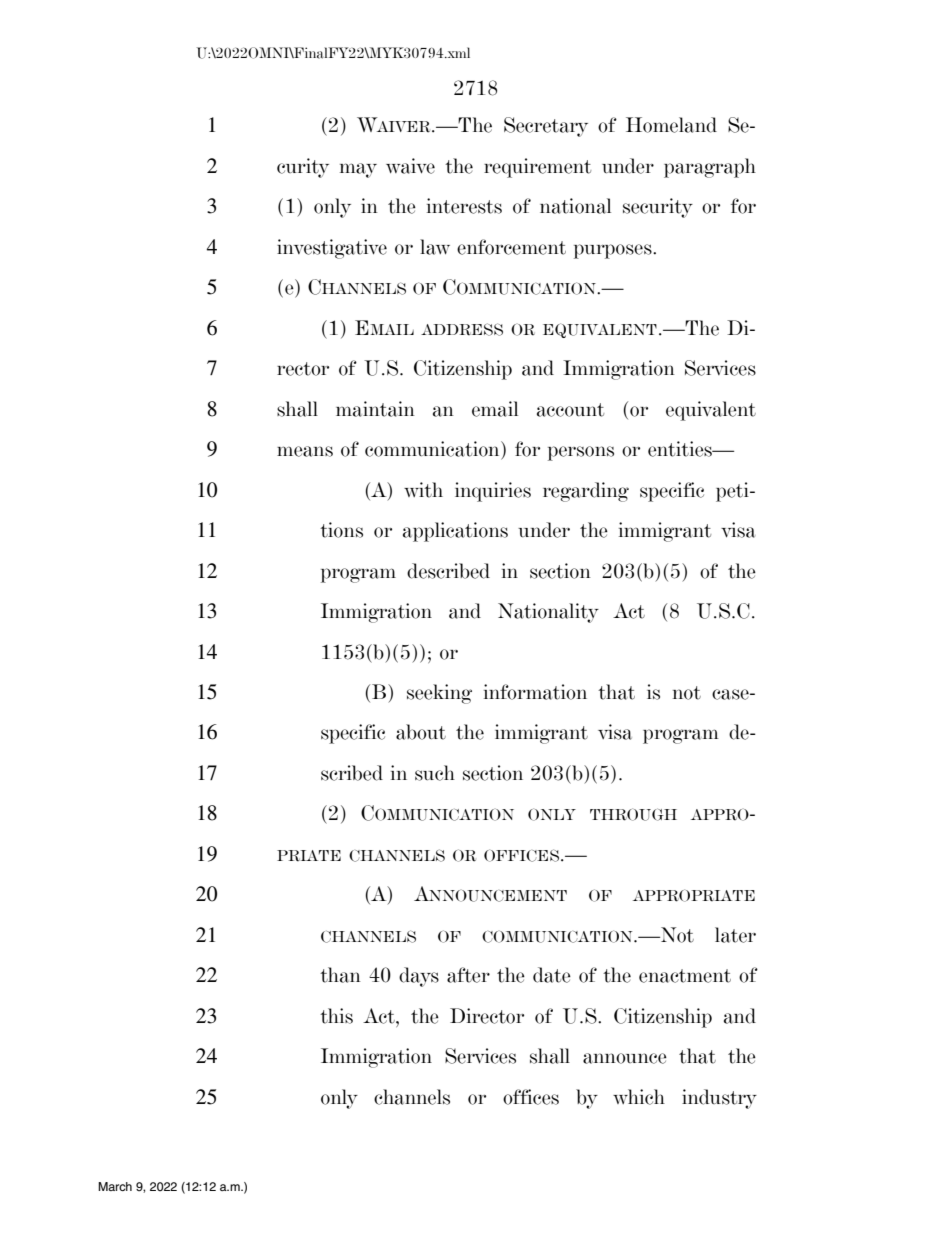 This screenshot has width=952, height=1233. Describe the element at coordinates (535, 692) in the screenshot. I see `information` at that location.
